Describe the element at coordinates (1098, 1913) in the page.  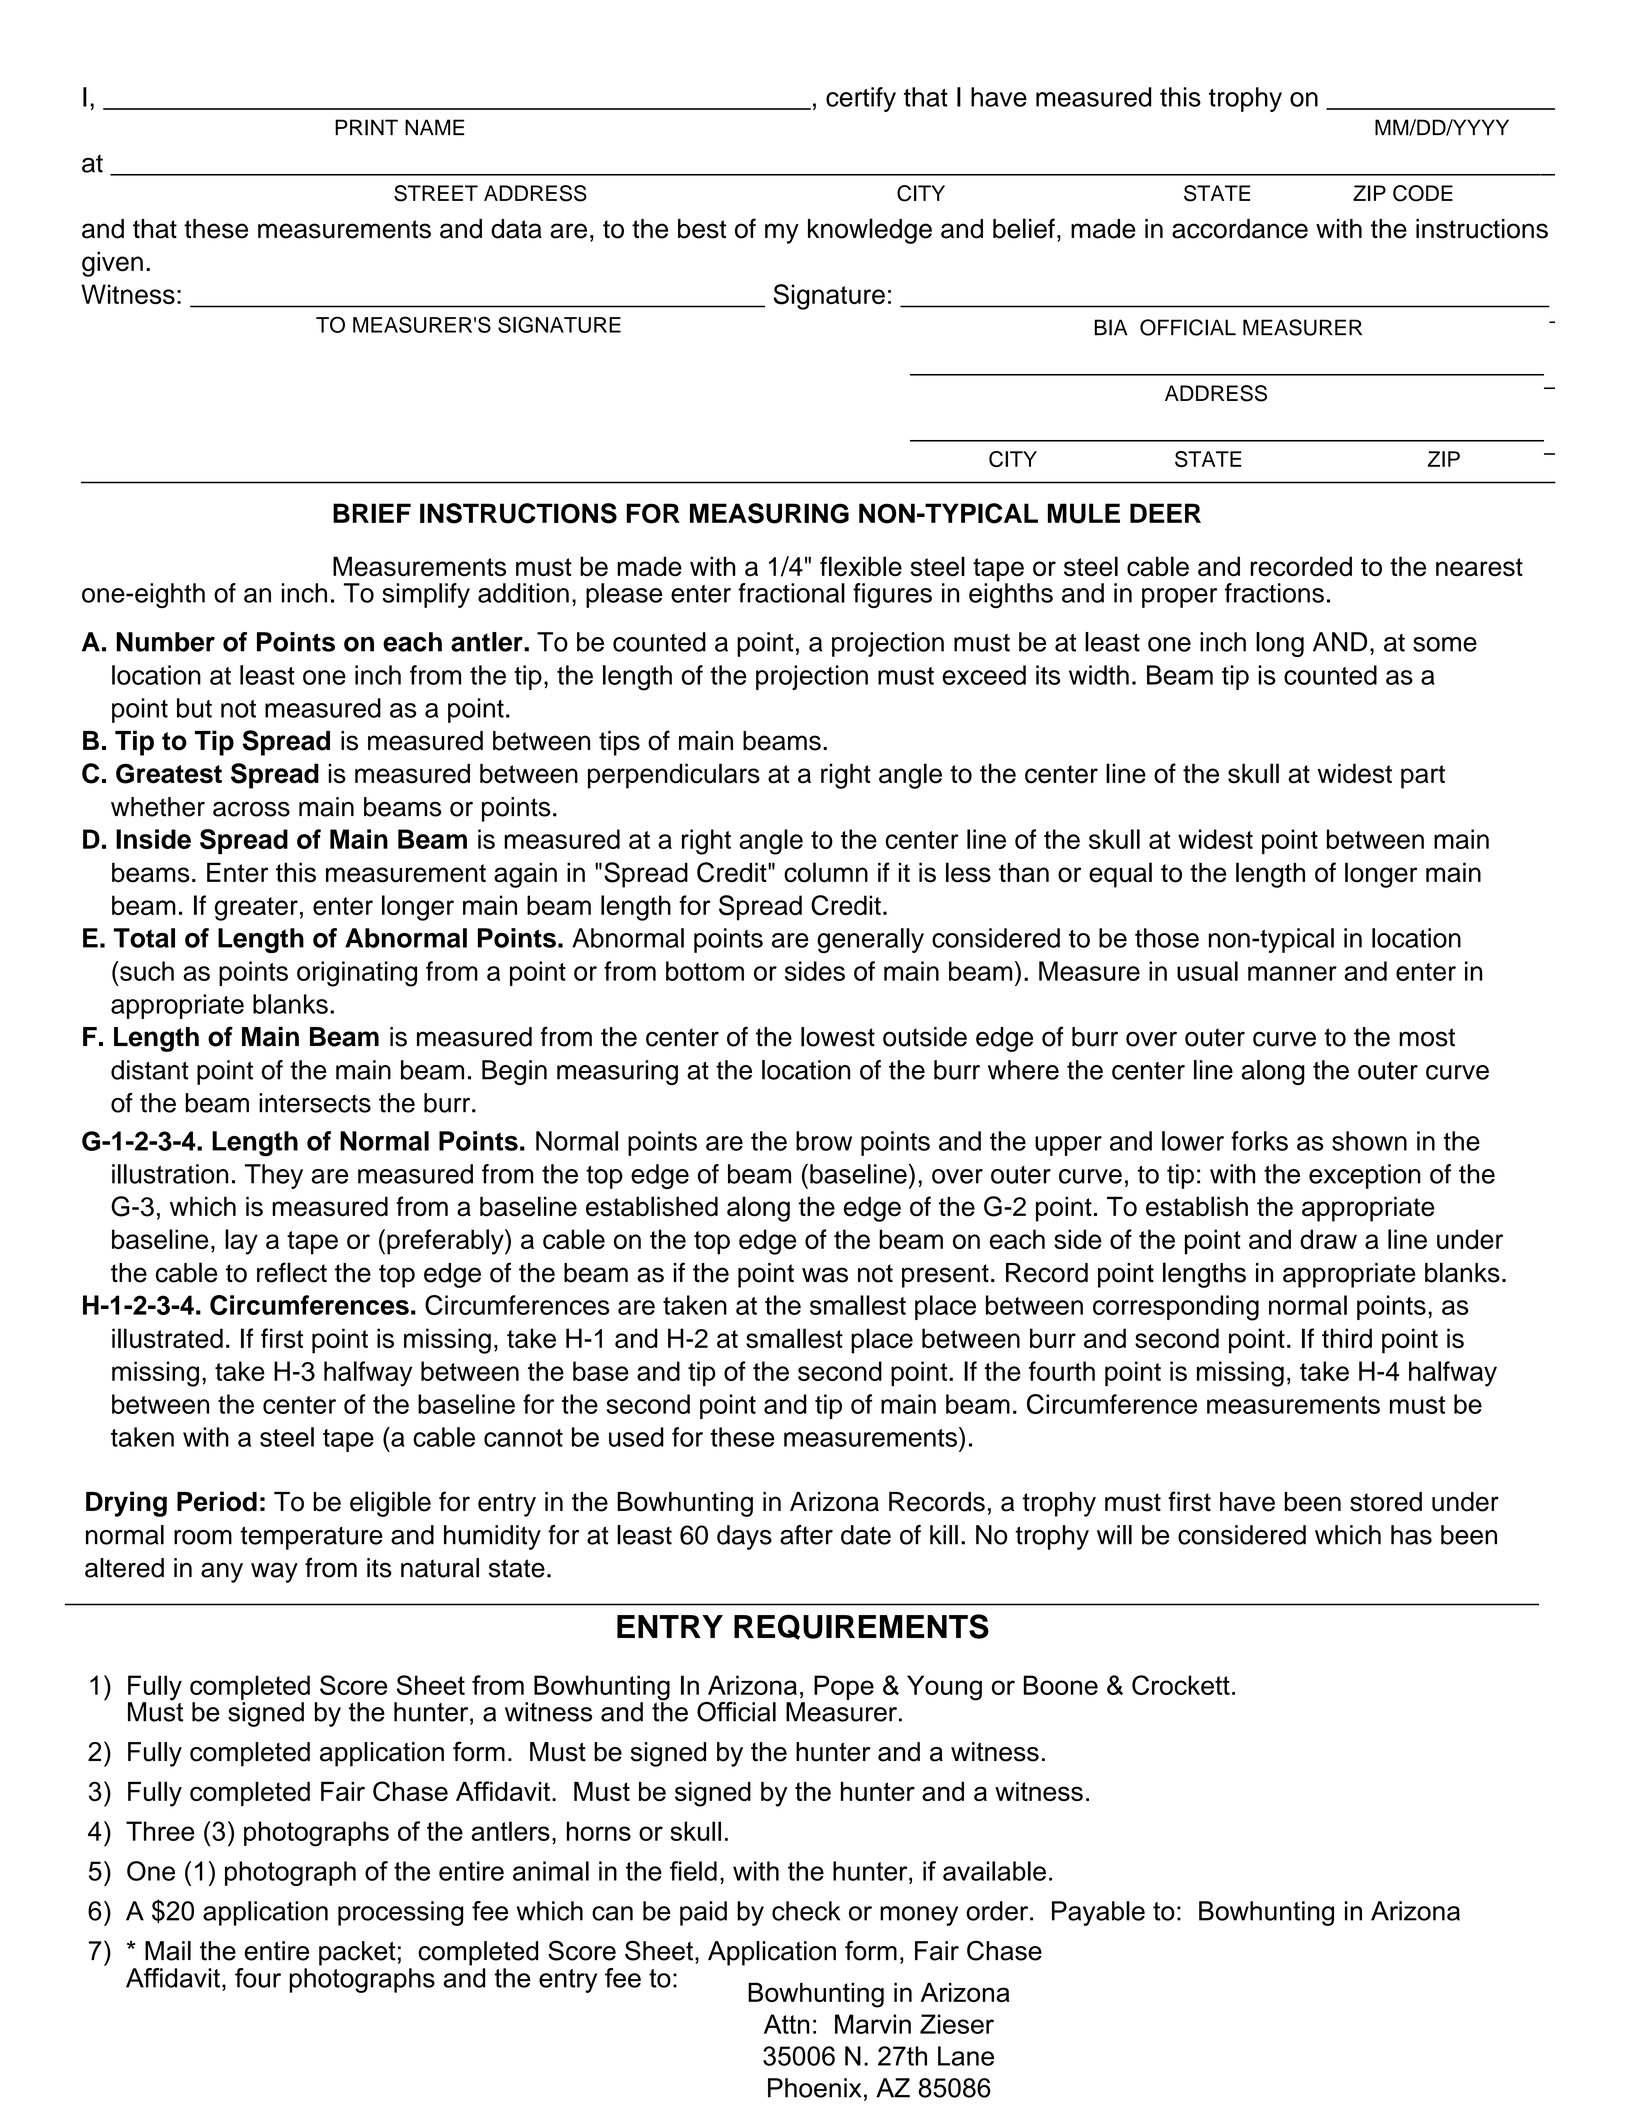
I see `Payable` at that location.
